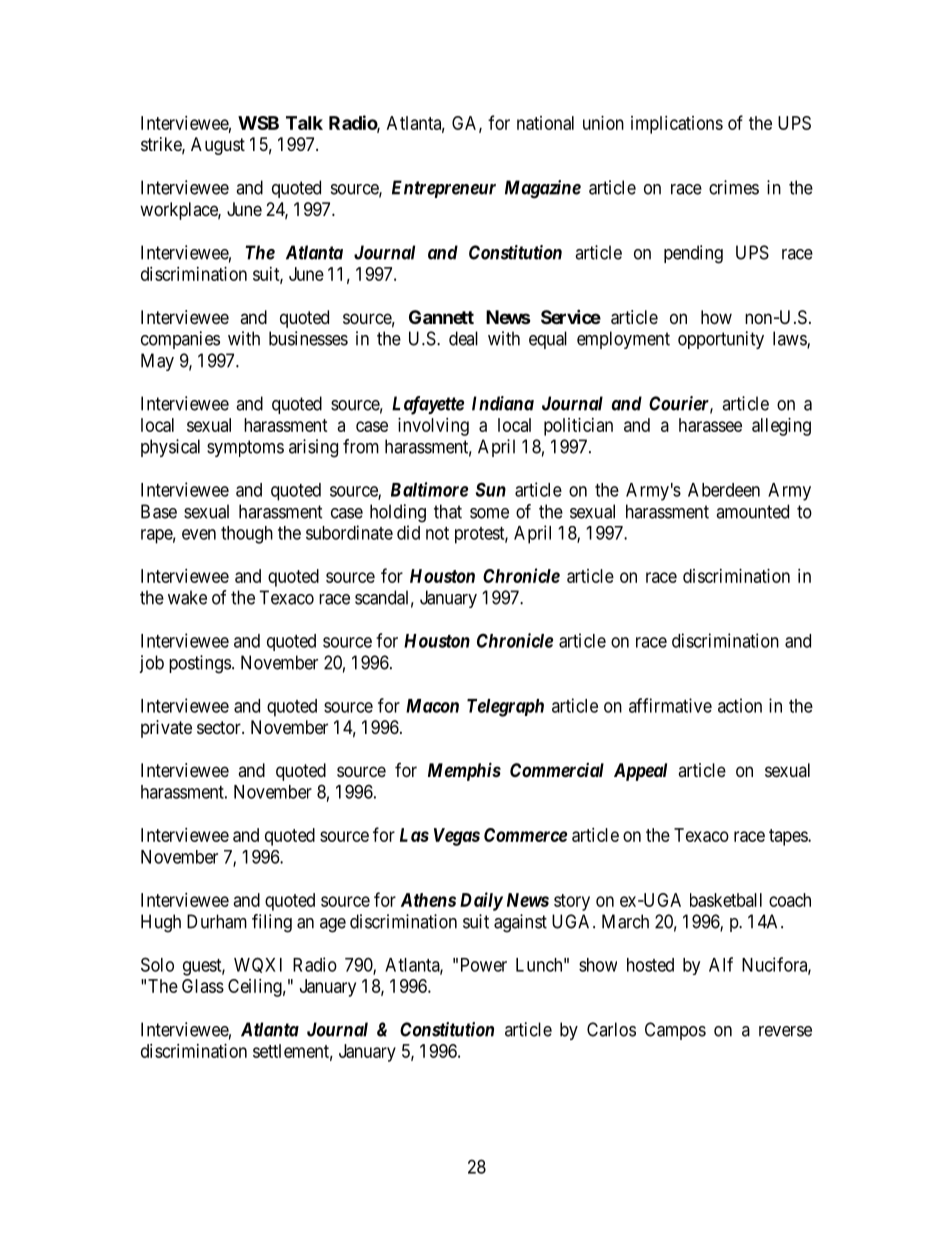 This screenshot has width=952, height=1233. What do you see at coordinates (444, 189) in the screenshot?
I see `Entrepreneur` at bounding box center [444, 189].
